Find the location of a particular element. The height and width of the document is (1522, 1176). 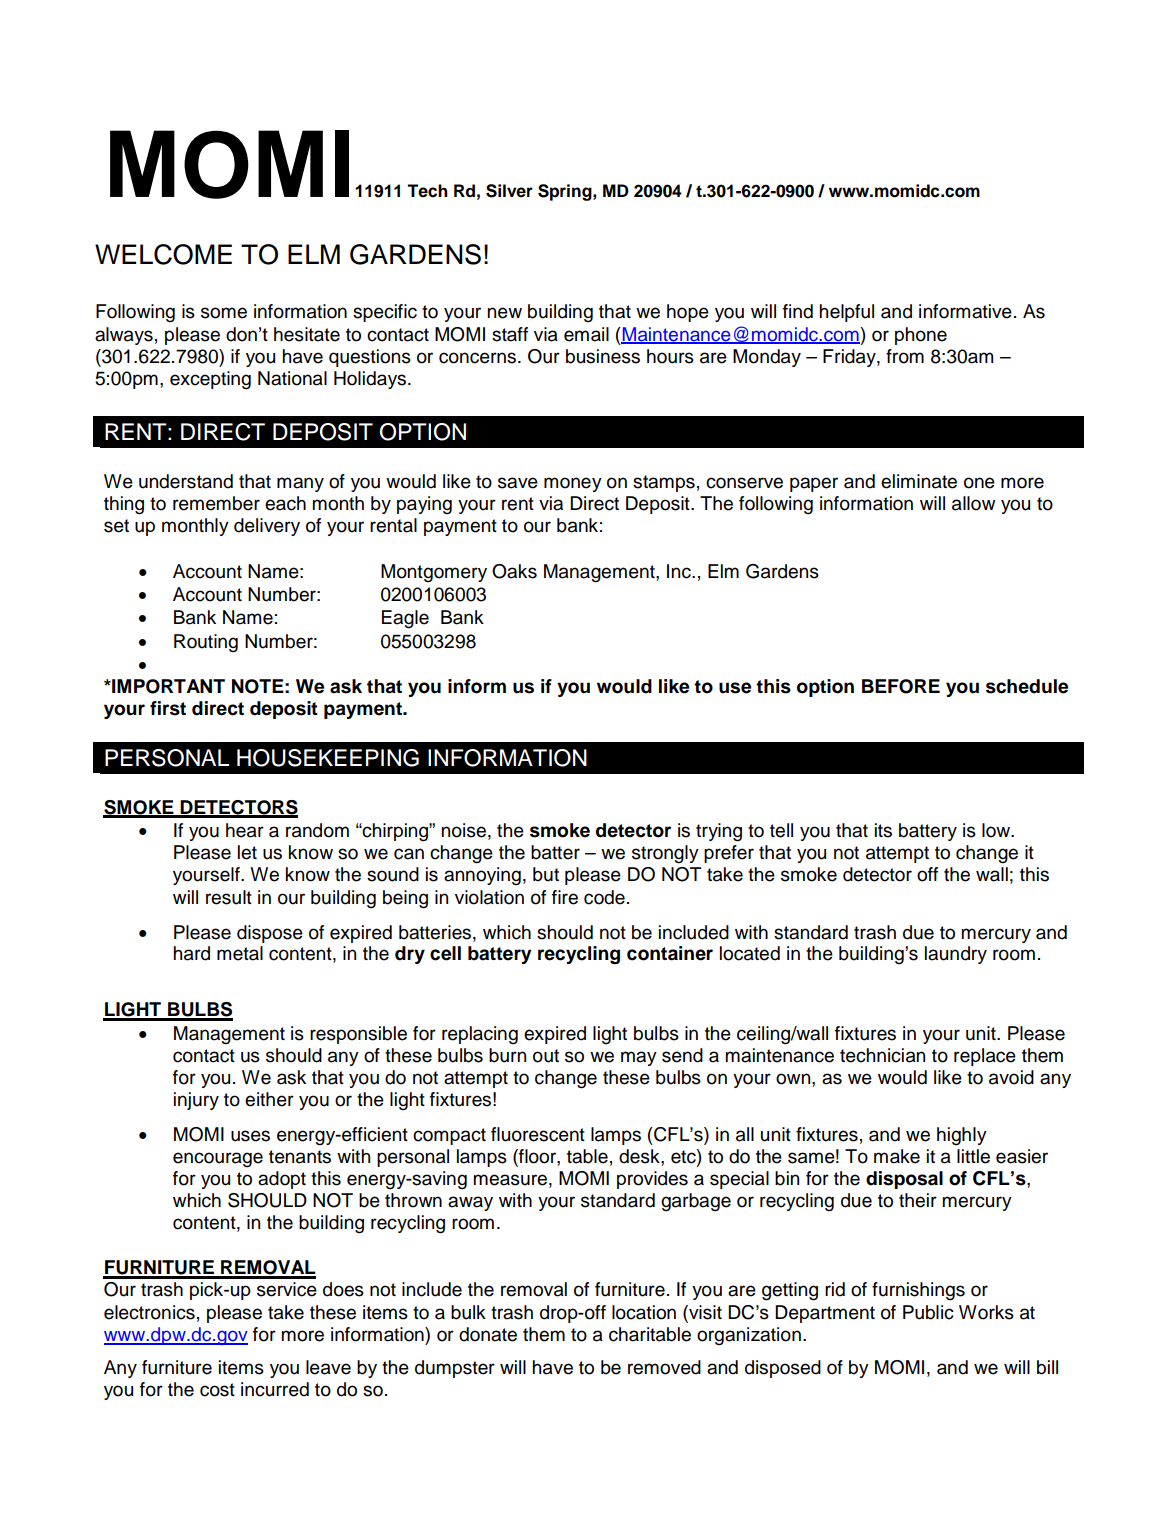

helpful is located at coordinates (846, 313).
